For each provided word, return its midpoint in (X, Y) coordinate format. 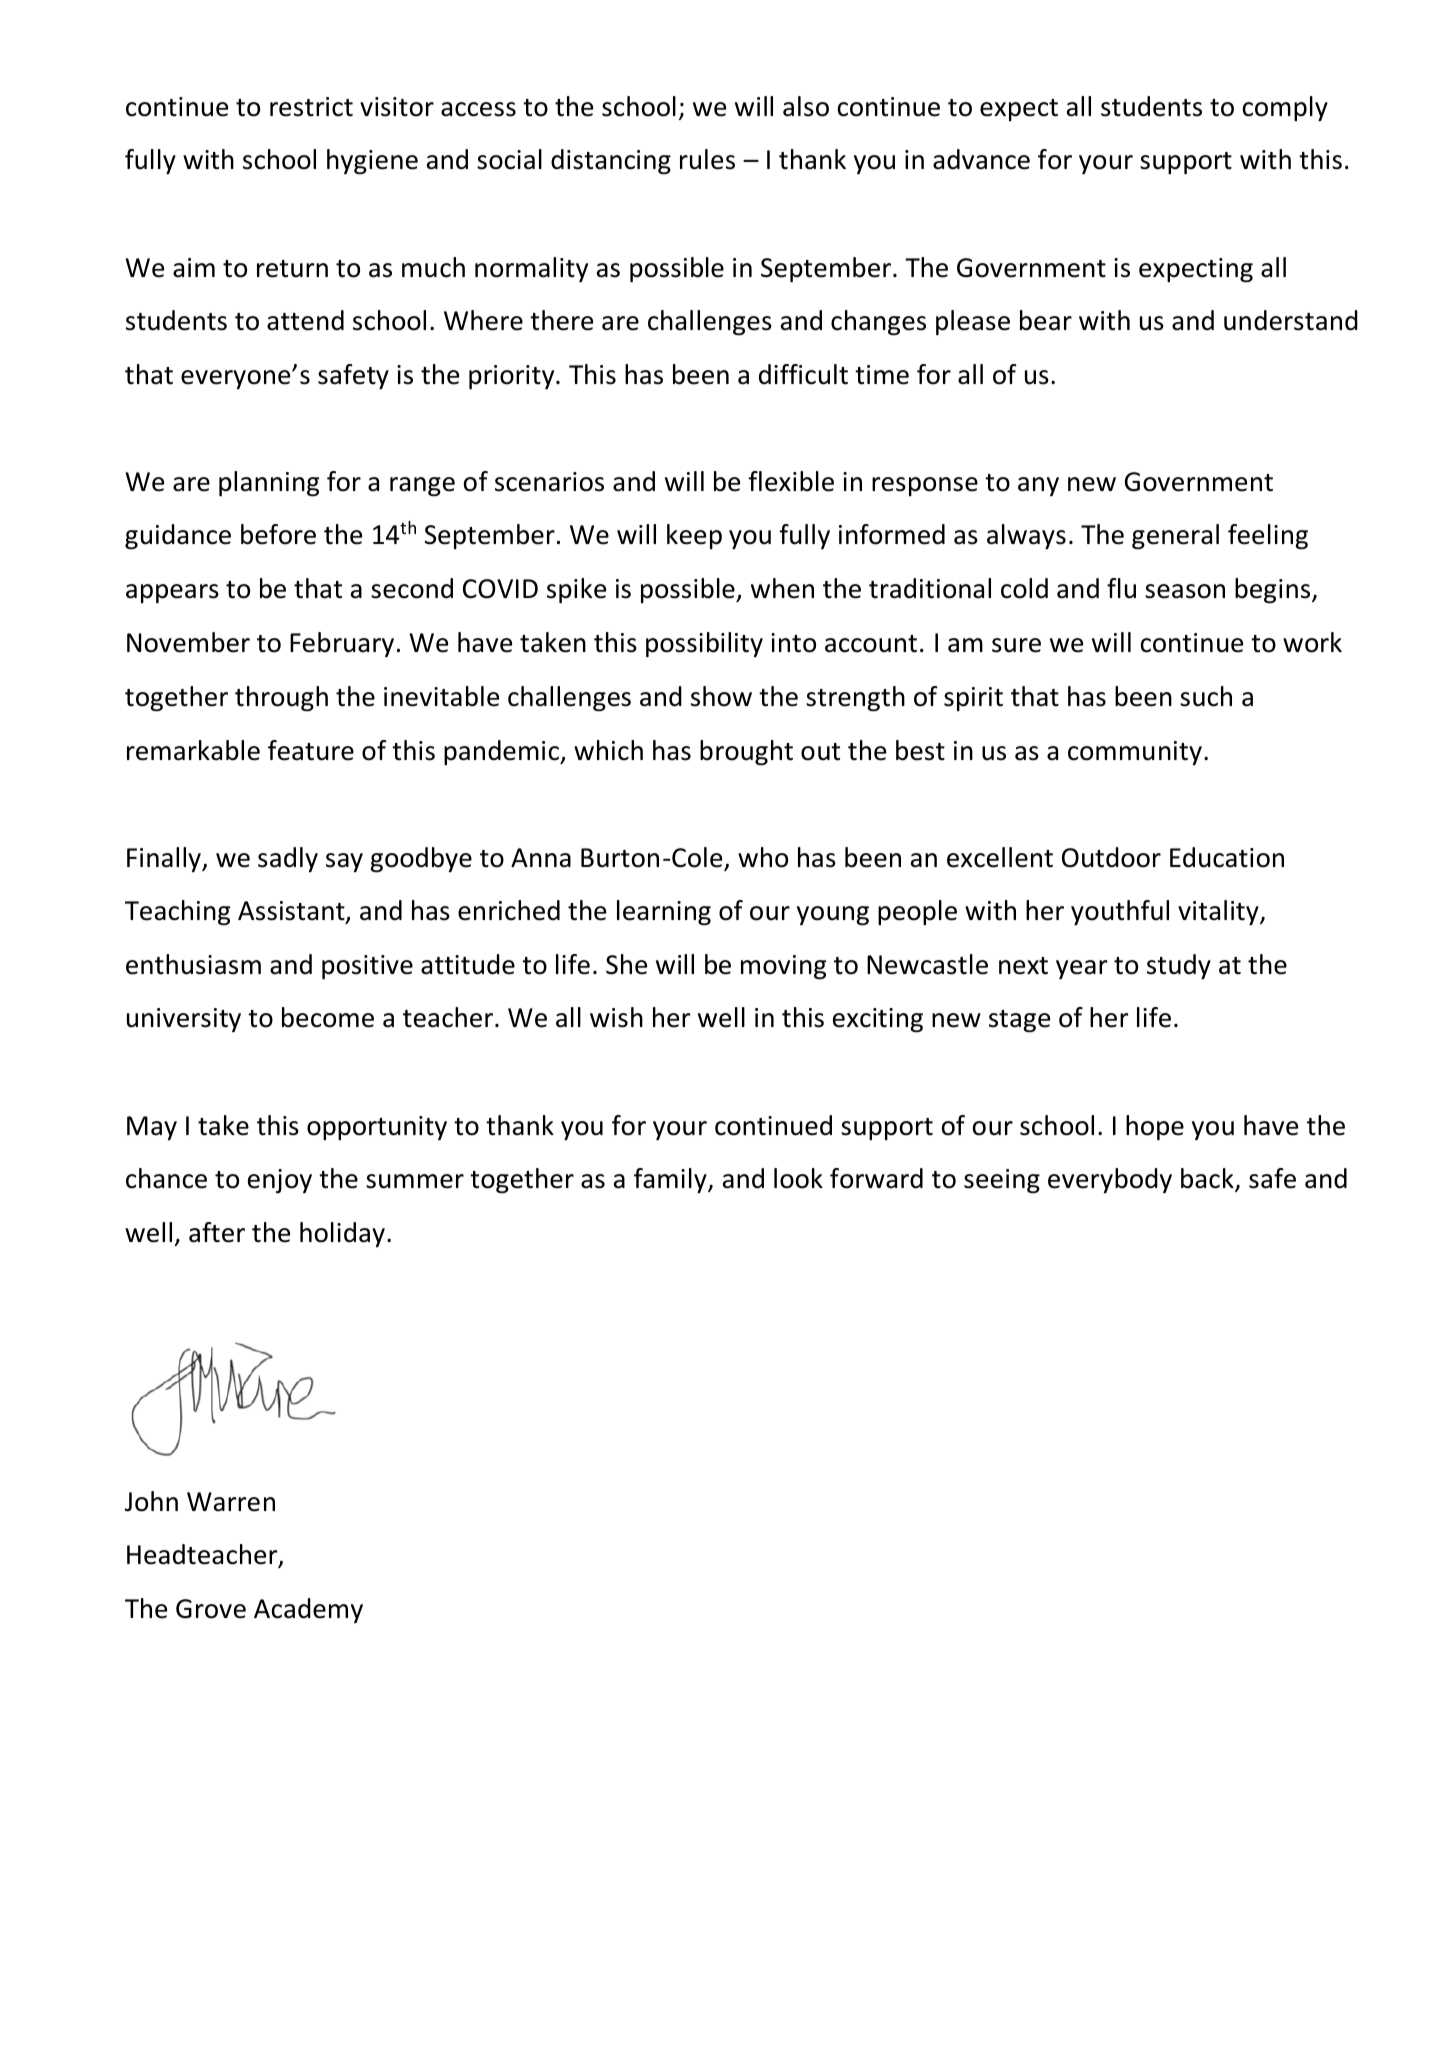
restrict (311, 107)
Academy (308, 1610)
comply (1285, 108)
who (763, 857)
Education (1227, 857)
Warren (231, 1502)
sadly (288, 859)
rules (707, 159)
